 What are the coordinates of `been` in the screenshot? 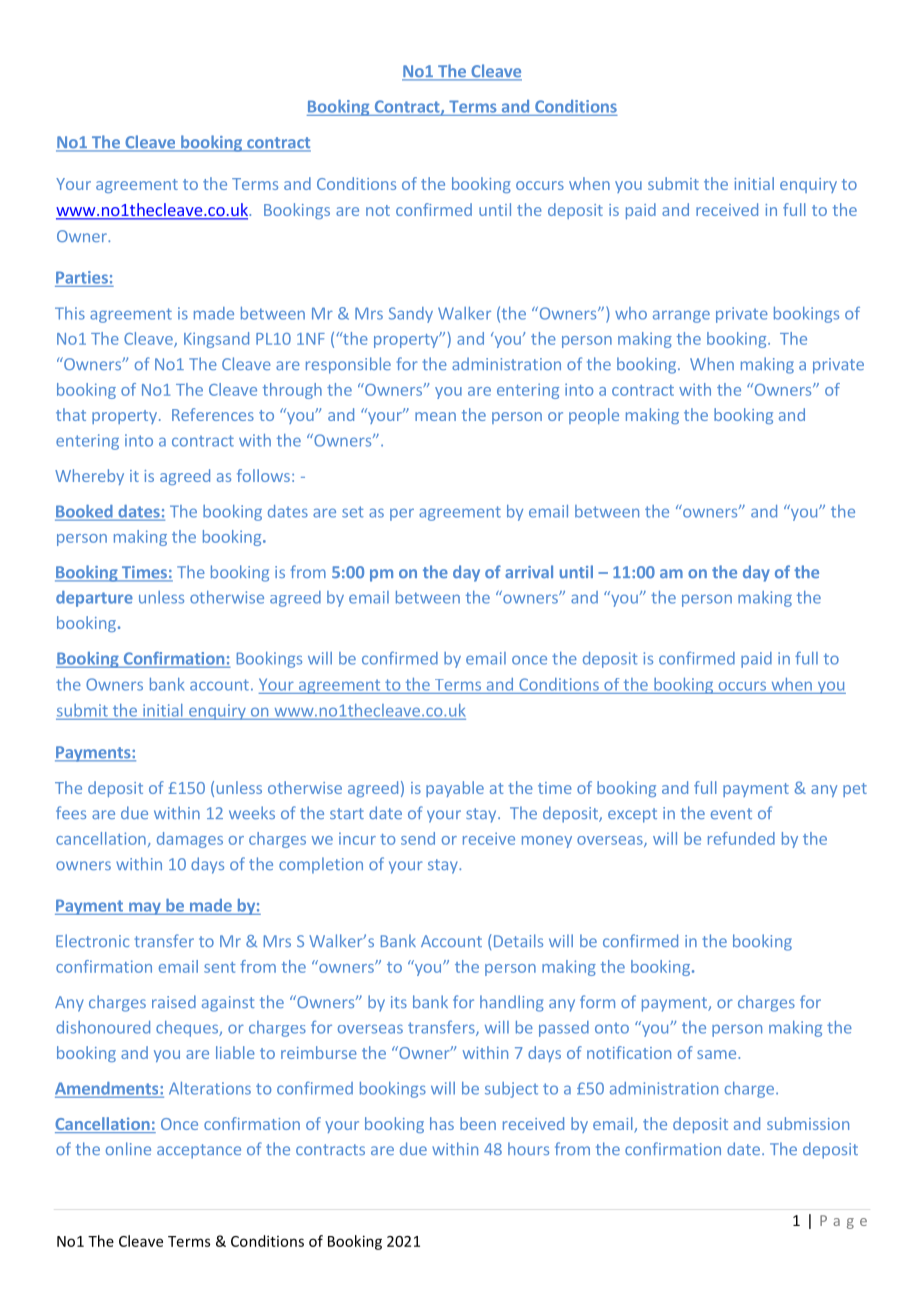 It's located at (478, 1123).
